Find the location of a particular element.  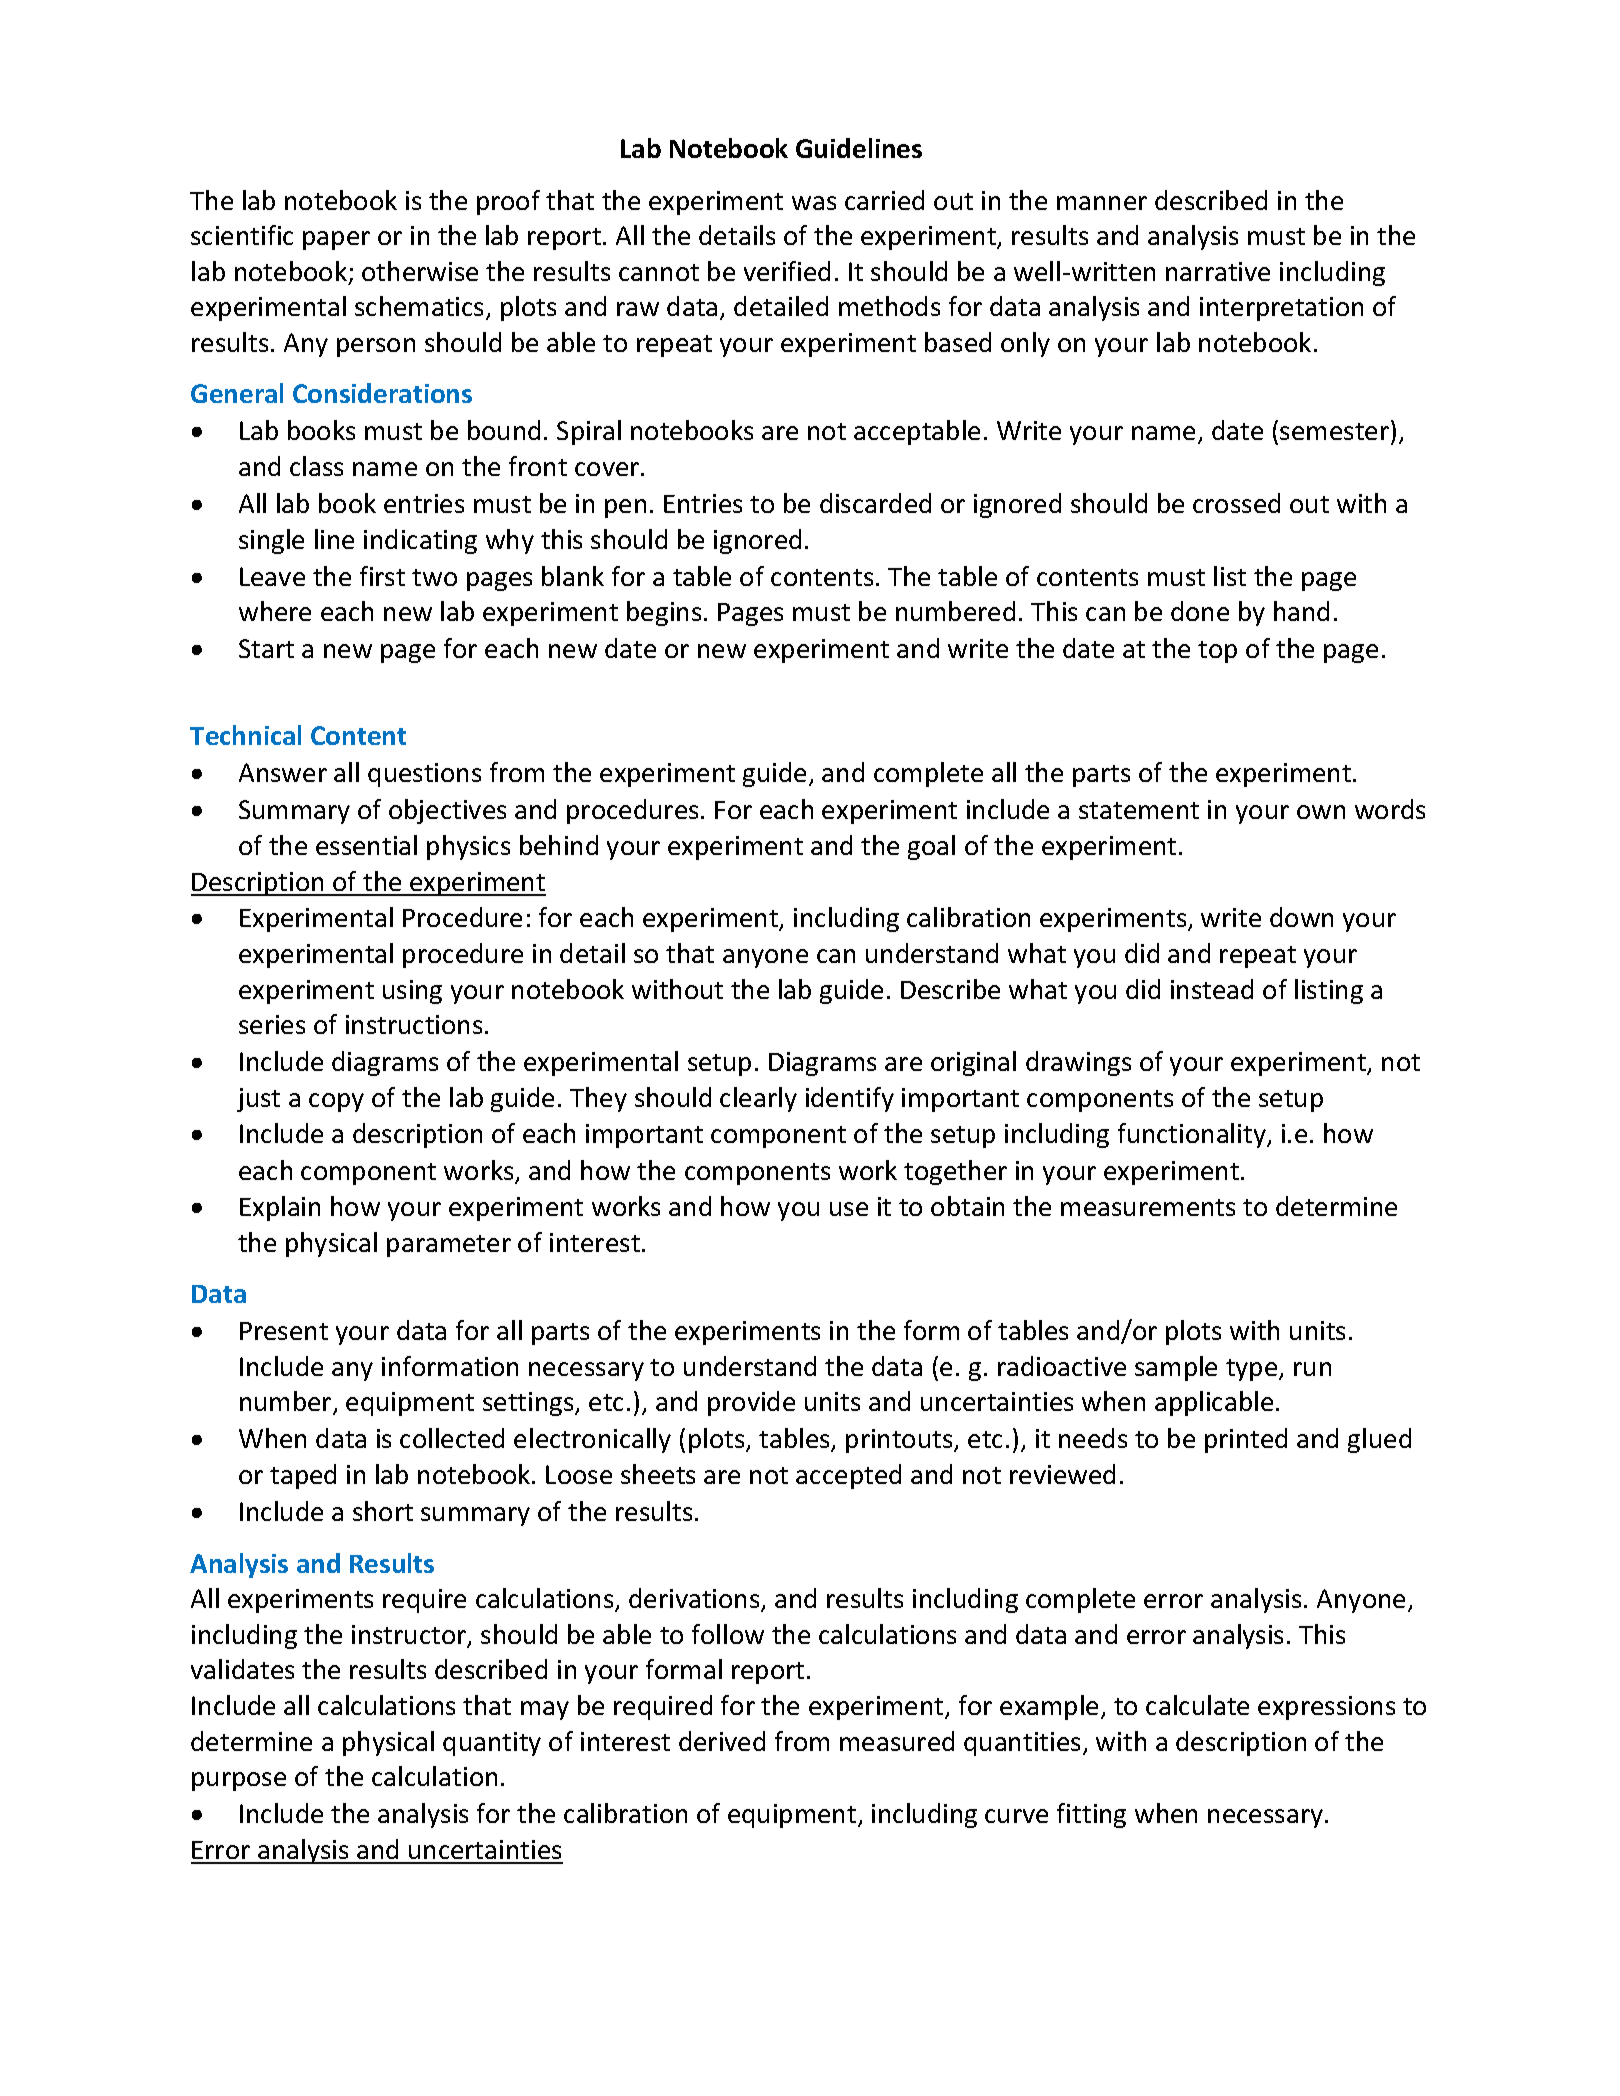

goal is located at coordinates (931, 847).
